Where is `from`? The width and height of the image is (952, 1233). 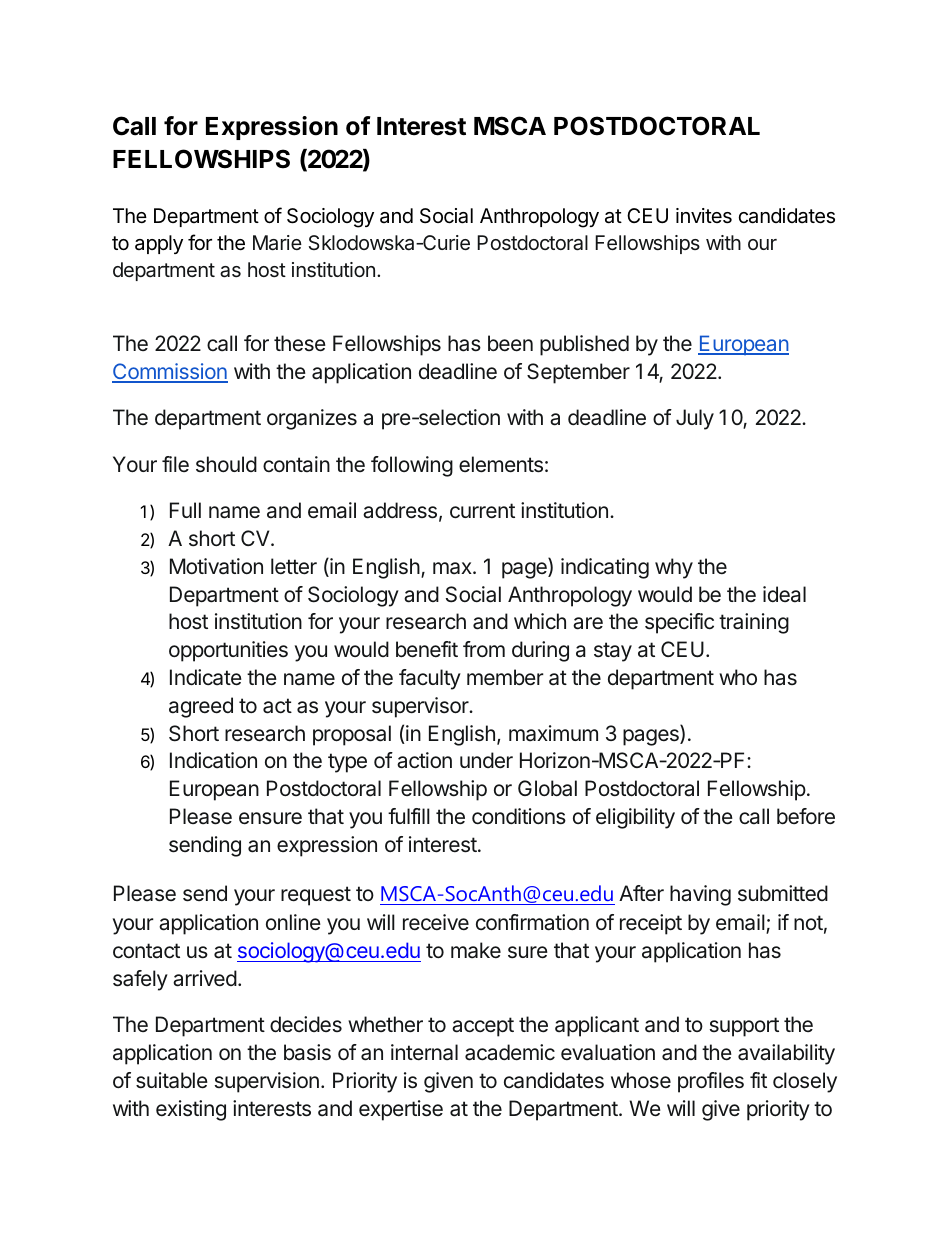 from is located at coordinates (484, 649).
